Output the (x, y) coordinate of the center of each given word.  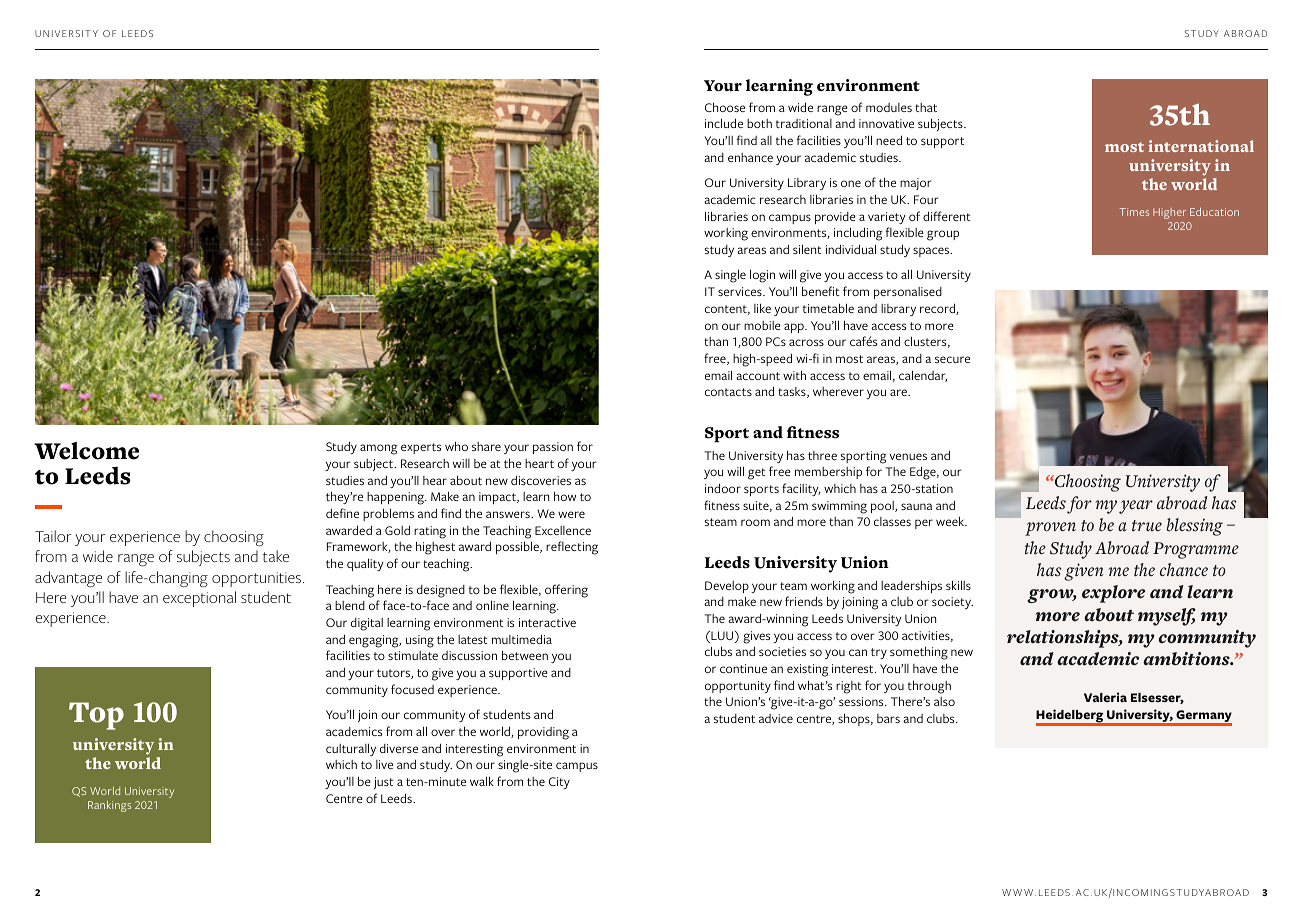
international (1201, 146)
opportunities (258, 579)
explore (1113, 594)
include (724, 123)
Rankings (109, 806)
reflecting (572, 548)
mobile (762, 325)
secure (952, 359)
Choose (725, 107)
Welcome (86, 451)
